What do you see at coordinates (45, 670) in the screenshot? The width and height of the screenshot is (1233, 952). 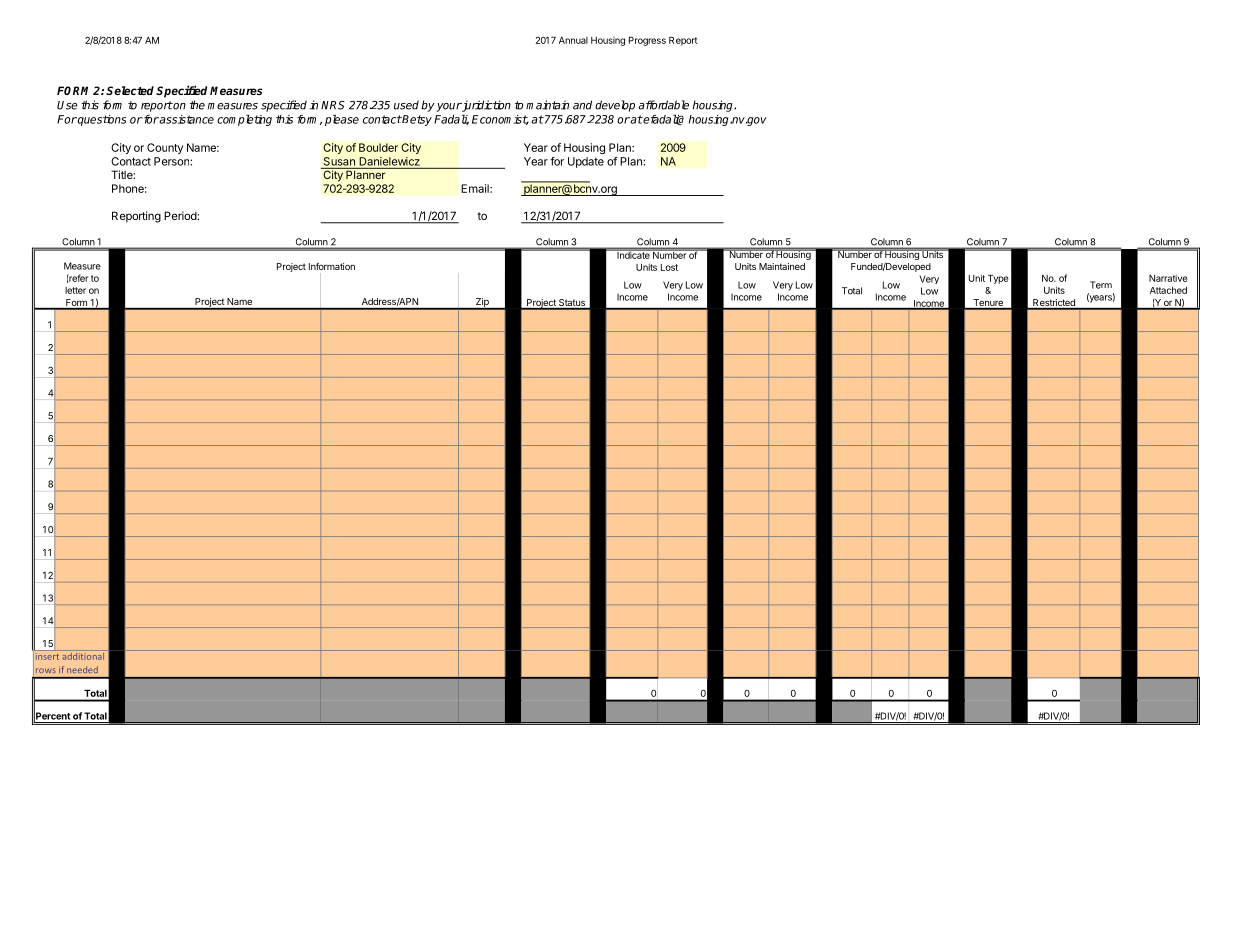 I see `rows` at bounding box center [45, 670].
